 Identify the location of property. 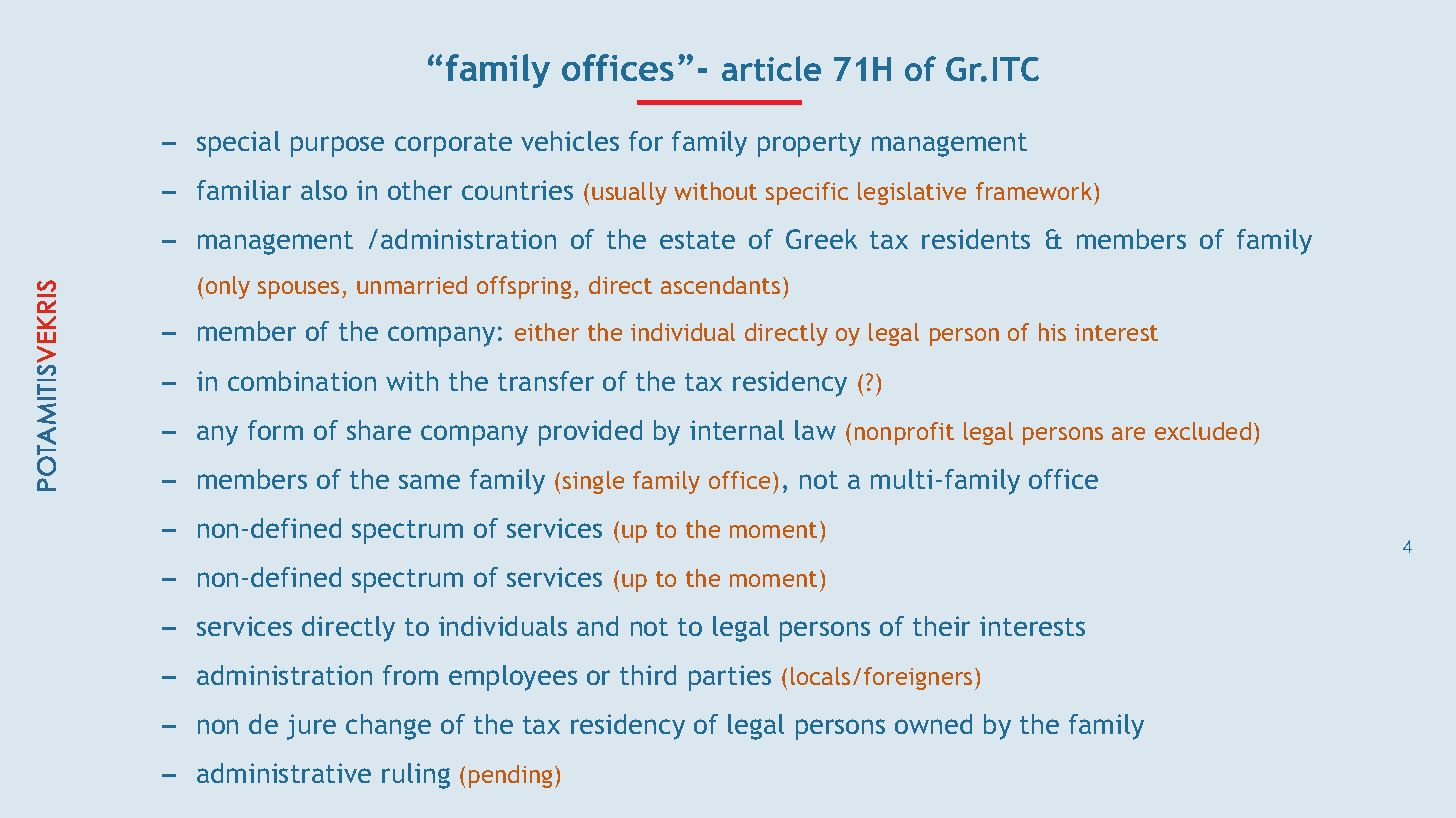
(809, 145).
